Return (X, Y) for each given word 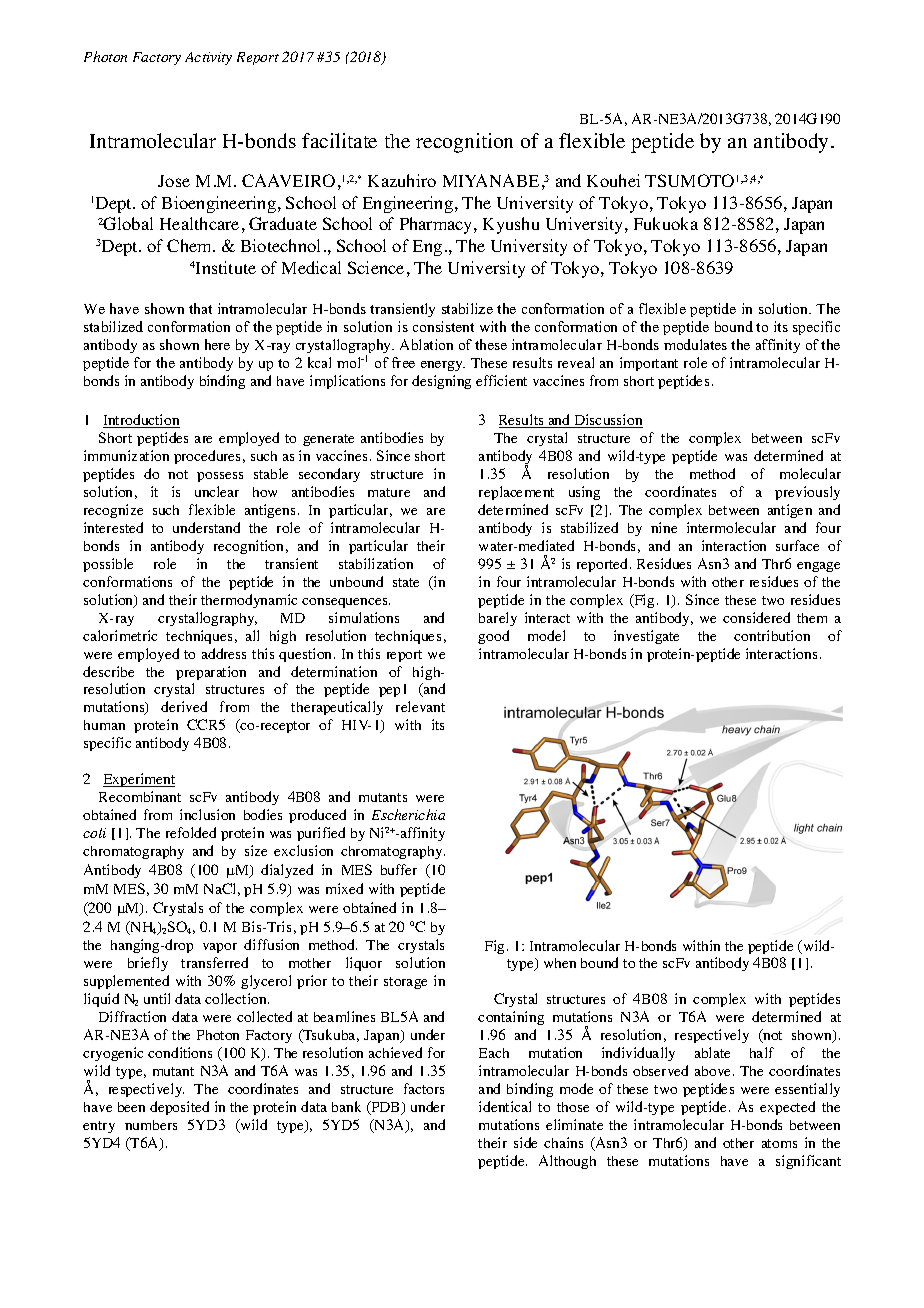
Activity (208, 58)
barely (498, 619)
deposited (179, 1108)
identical (505, 1106)
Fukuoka (666, 223)
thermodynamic (249, 601)
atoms (779, 1143)
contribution (772, 635)
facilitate (339, 140)
